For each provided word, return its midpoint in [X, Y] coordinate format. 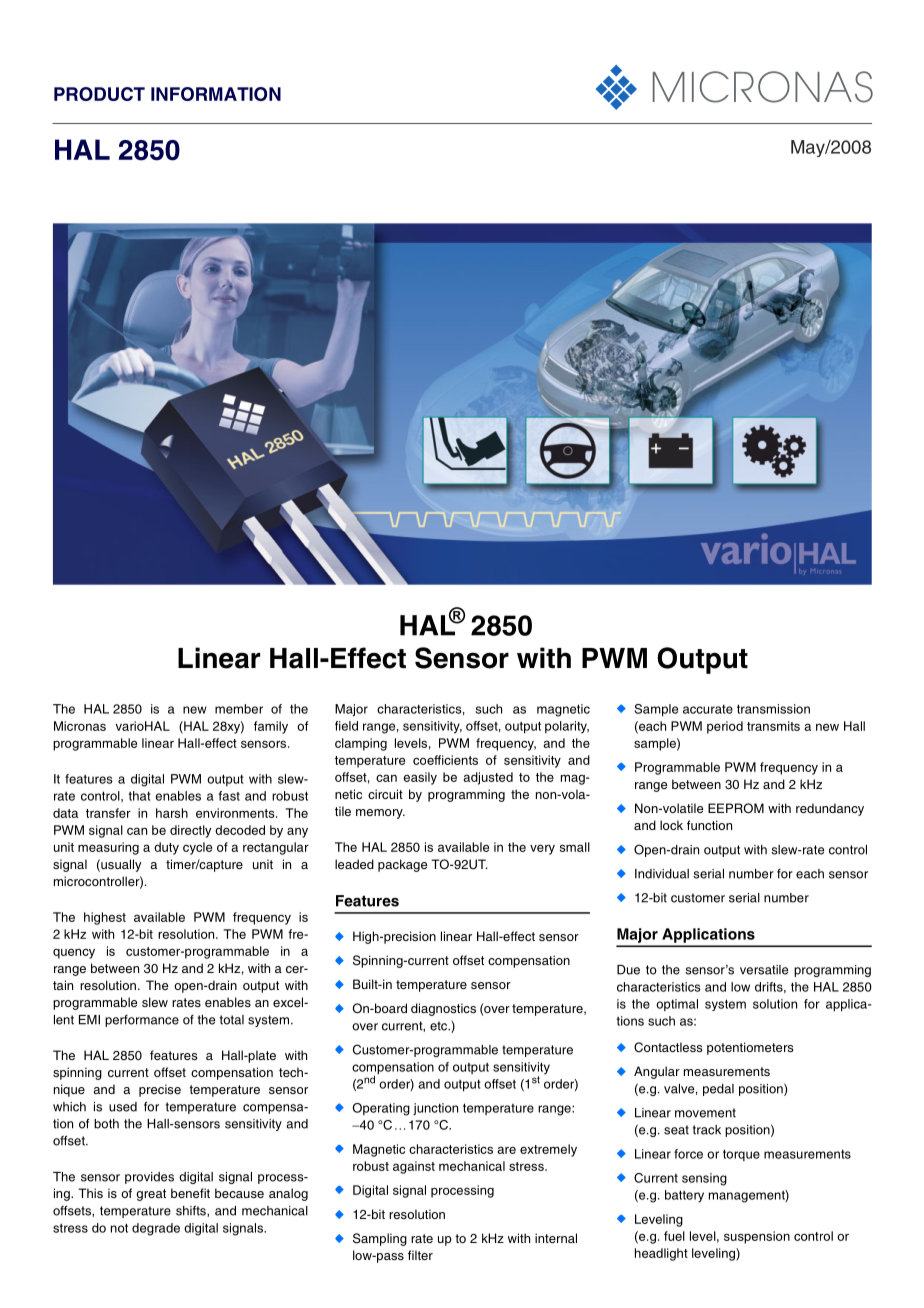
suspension [757, 1237]
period [725, 727]
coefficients [445, 760]
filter [420, 1255]
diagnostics [443, 1009]
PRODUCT [99, 94]
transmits [773, 726]
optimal [677, 1005]
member [239, 709]
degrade [156, 1229]
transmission [773, 709]
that [139, 796]
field [346, 726]
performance [142, 1021]
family [271, 727]
